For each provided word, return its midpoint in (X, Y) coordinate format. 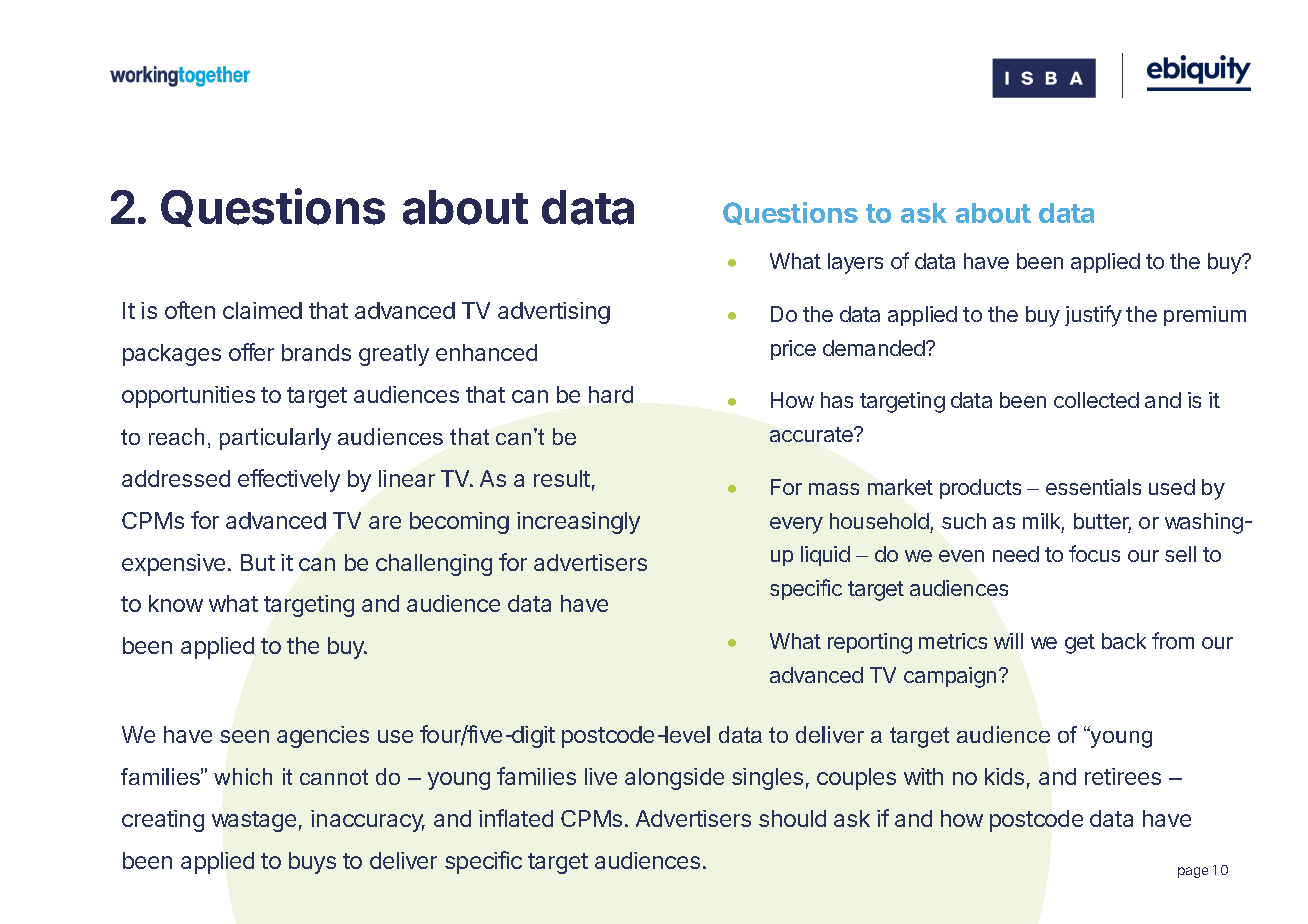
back (1124, 641)
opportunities (188, 397)
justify (1093, 316)
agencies (323, 737)
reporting (870, 643)
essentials (1093, 487)
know (176, 603)
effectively (289, 480)
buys (312, 863)
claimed (262, 310)
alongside (674, 779)
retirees (1123, 776)
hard (611, 394)
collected (1096, 400)
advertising (554, 313)
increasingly (578, 523)
